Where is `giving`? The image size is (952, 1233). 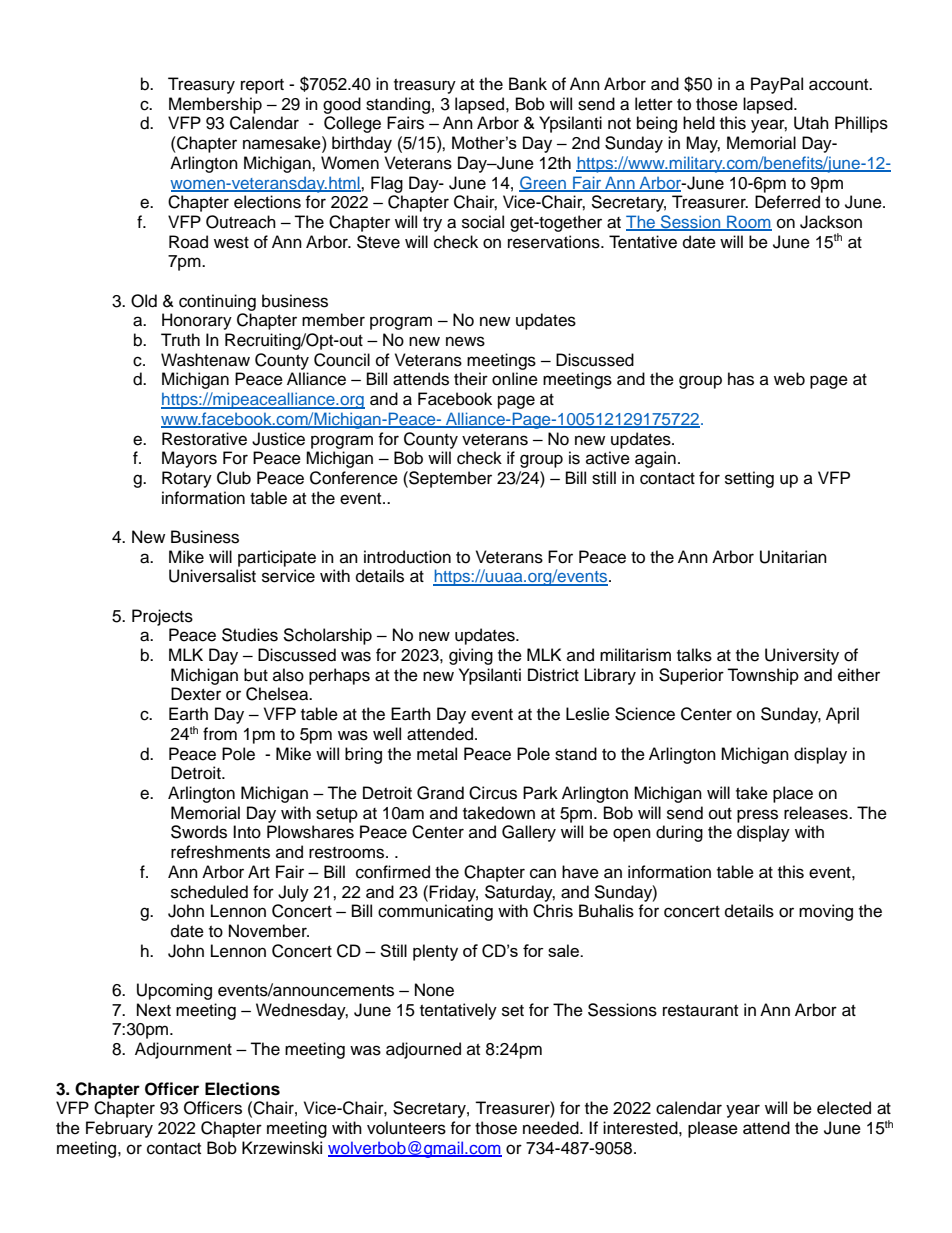 giving is located at coordinates (471, 656).
